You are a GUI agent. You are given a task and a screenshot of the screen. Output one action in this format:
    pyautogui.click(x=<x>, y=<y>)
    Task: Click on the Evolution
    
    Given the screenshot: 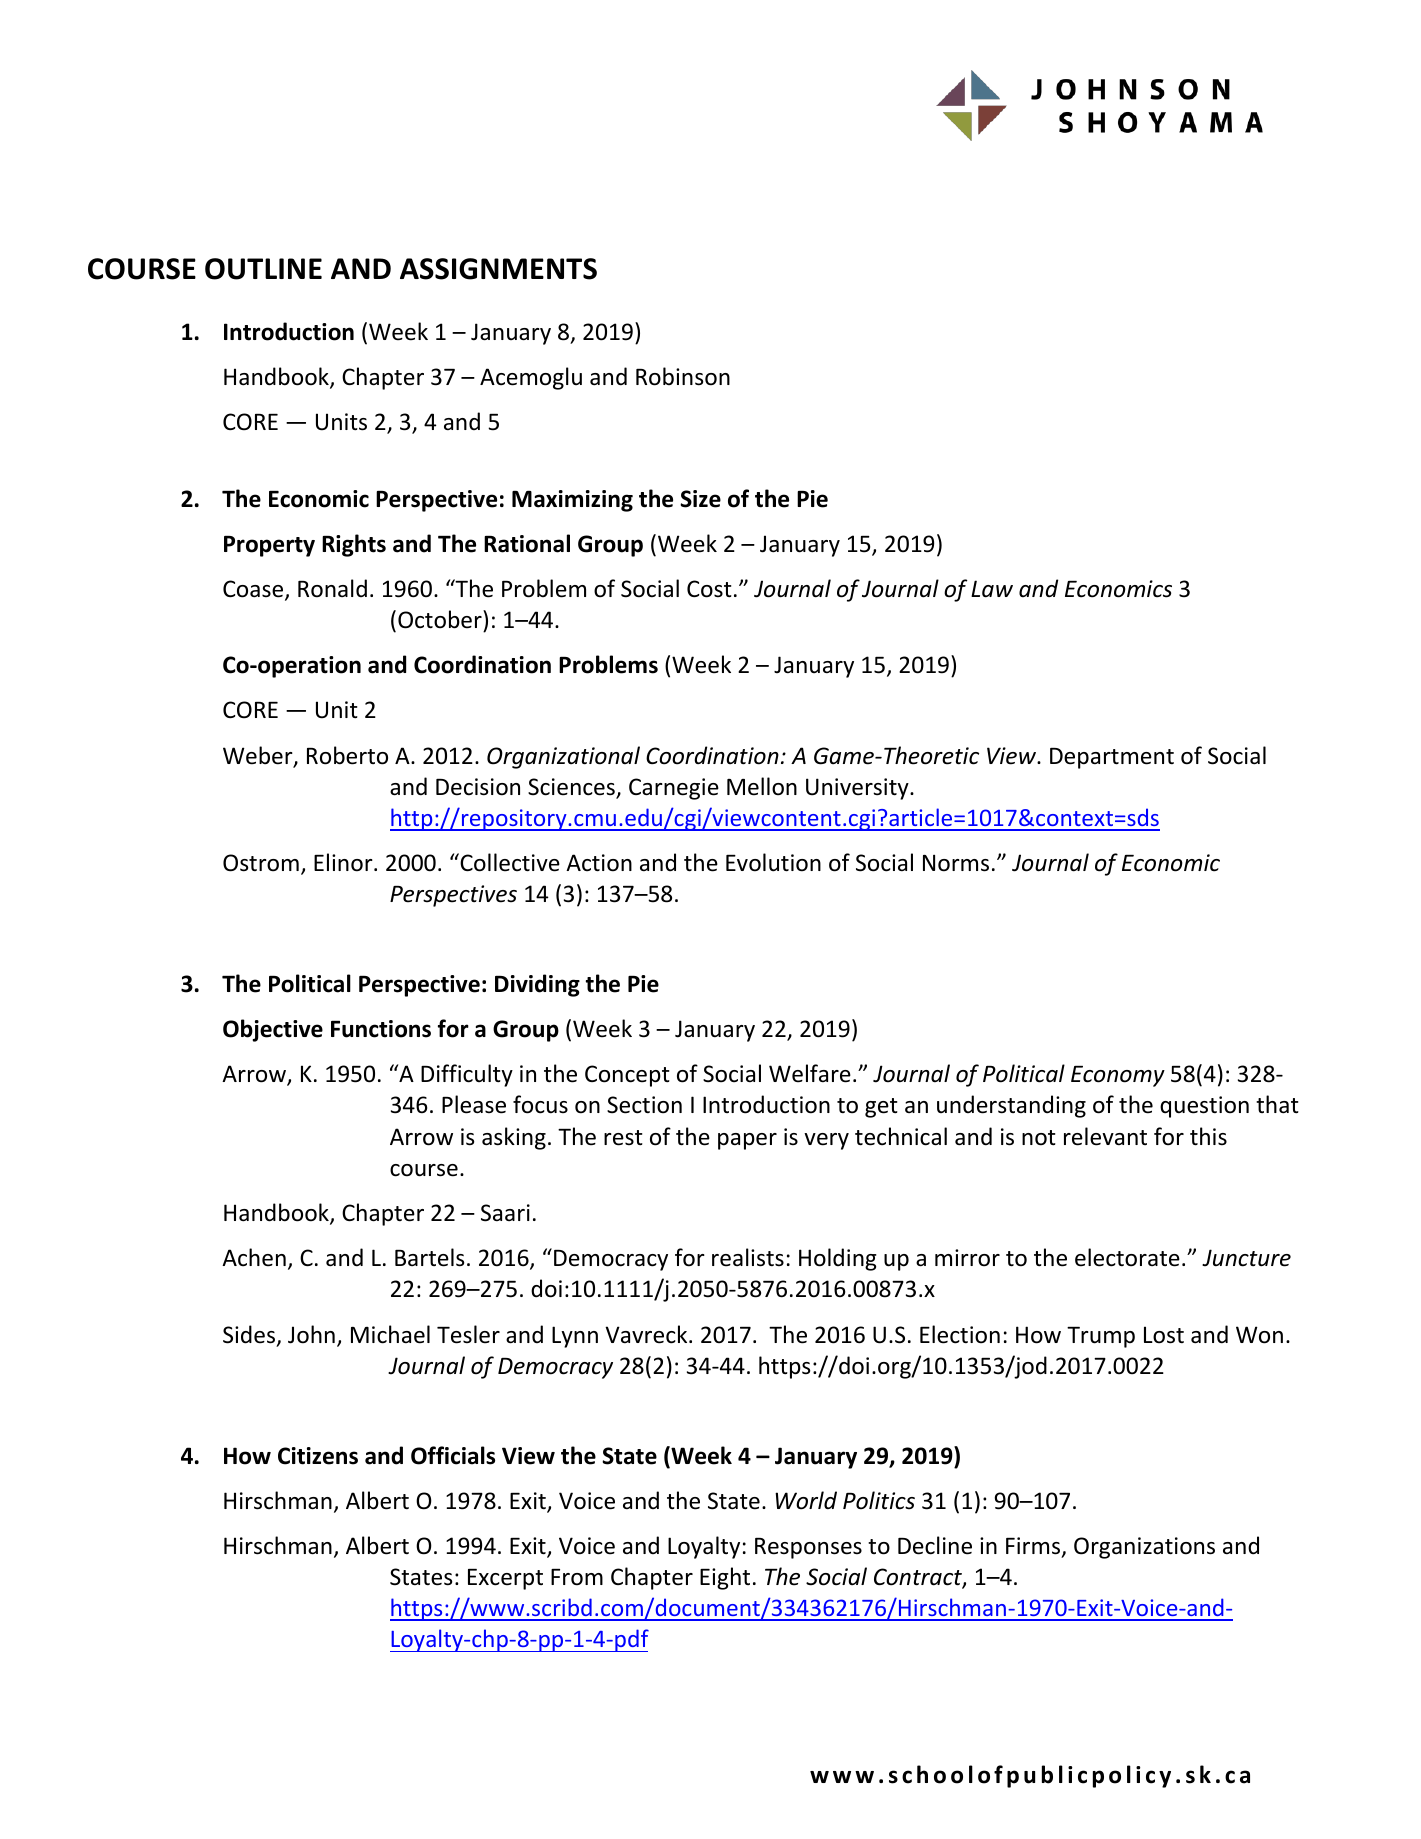 What is the action you would take?
    pyautogui.click(x=773, y=862)
